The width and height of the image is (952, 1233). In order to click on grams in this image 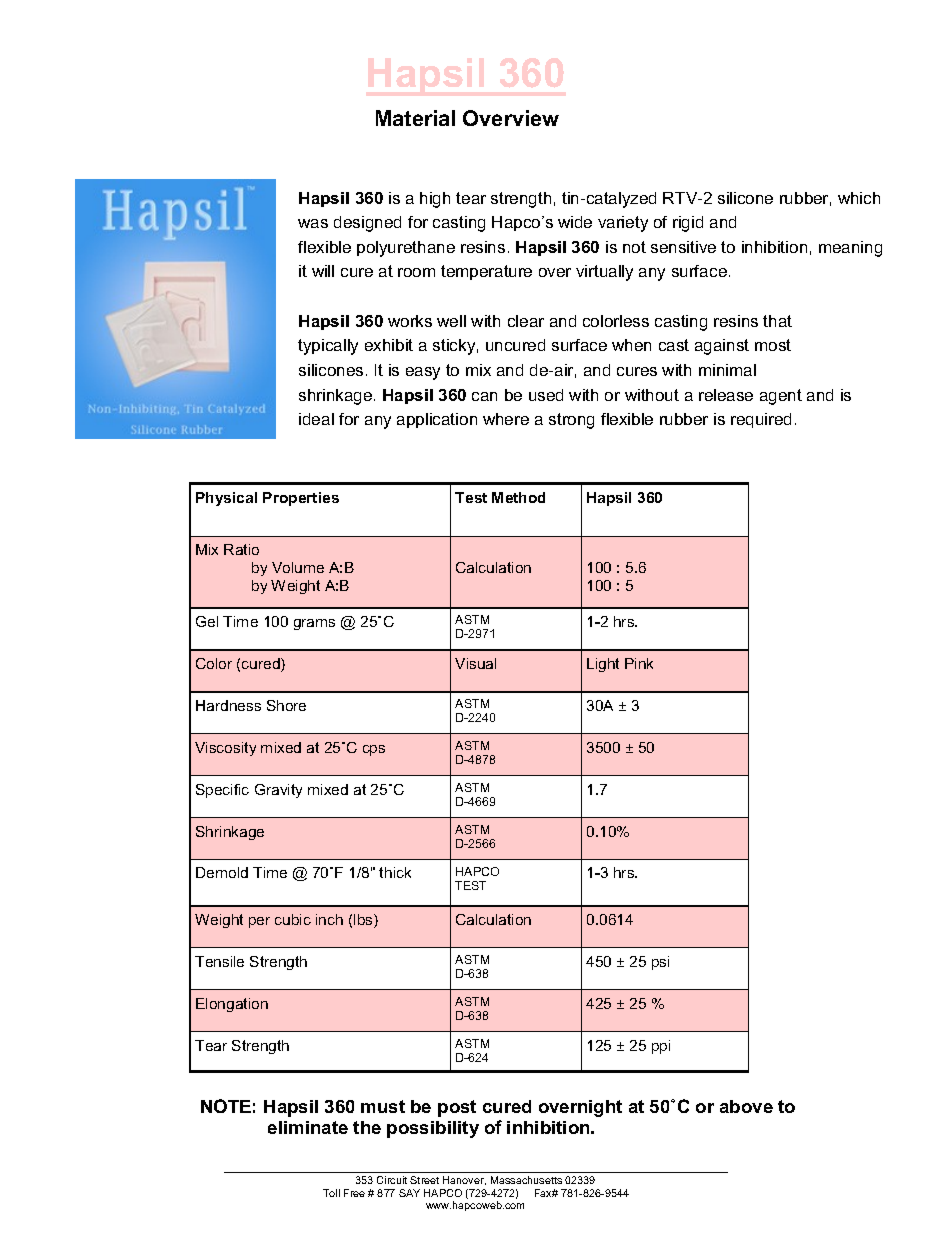, I will do `click(314, 624)`.
